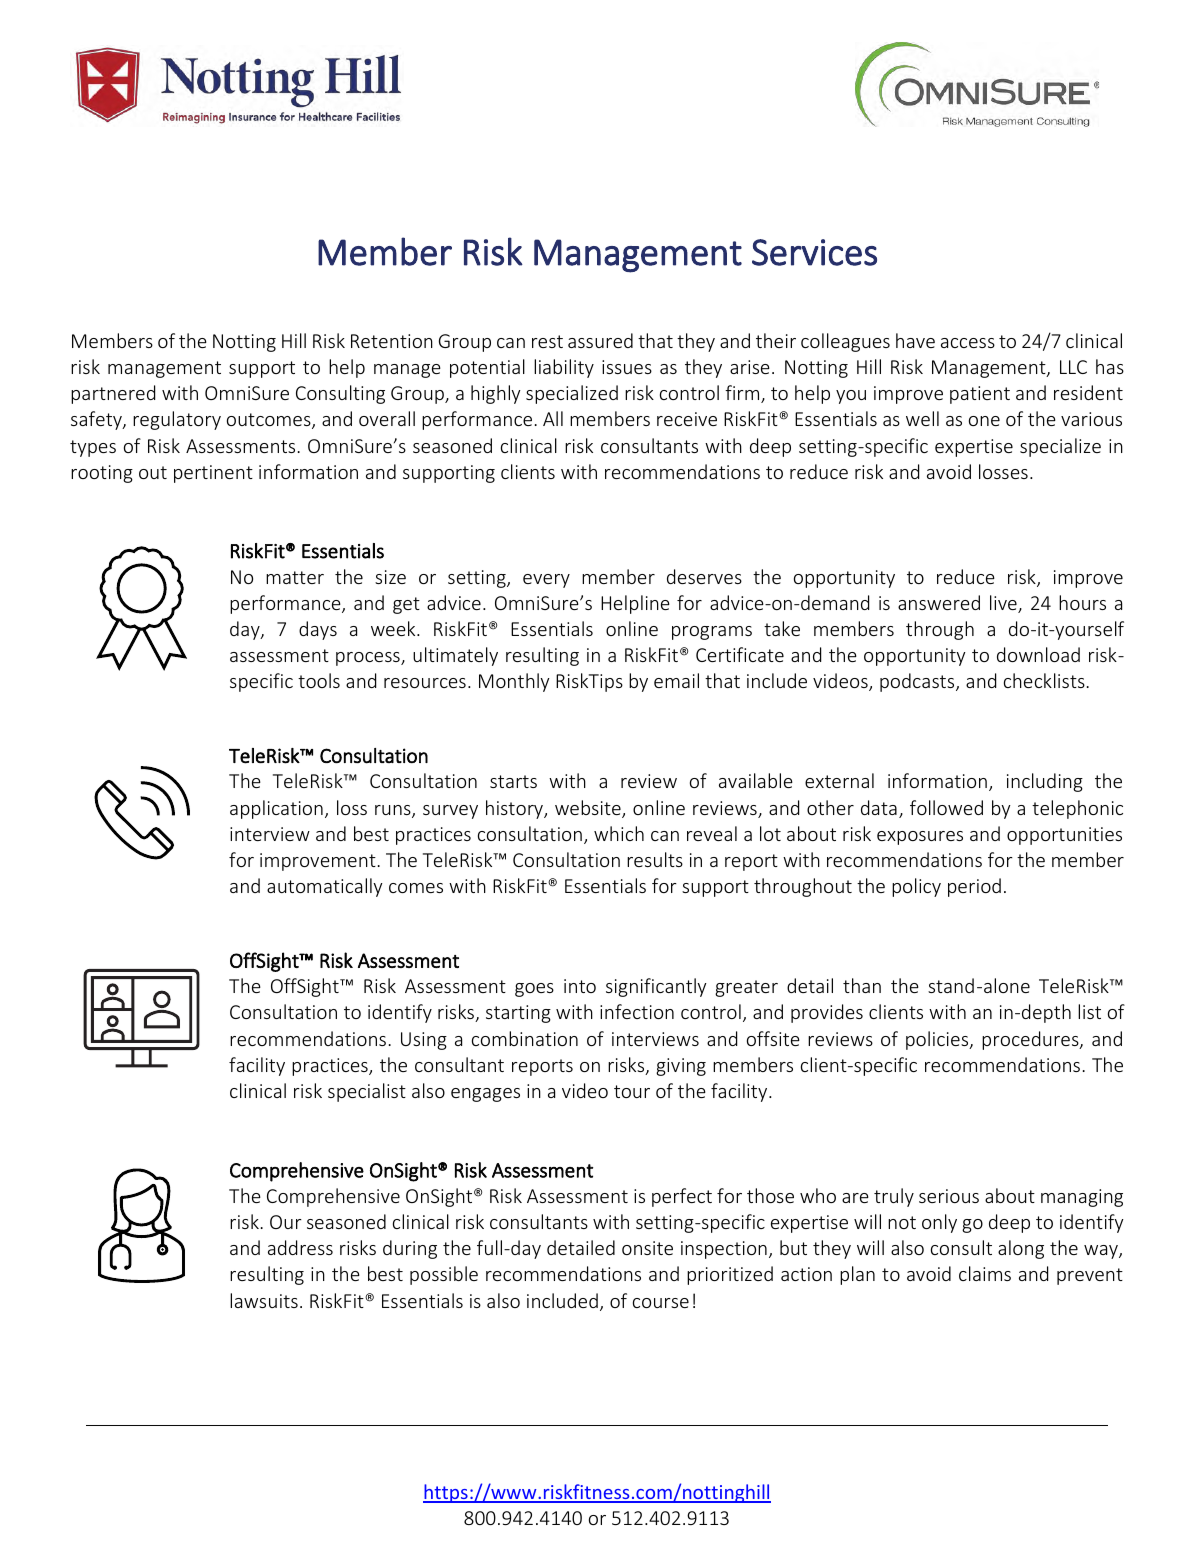 The width and height of the screenshot is (1194, 1545). What do you see at coordinates (600, 340) in the screenshot?
I see `assured` at bounding box center [600, 340].
